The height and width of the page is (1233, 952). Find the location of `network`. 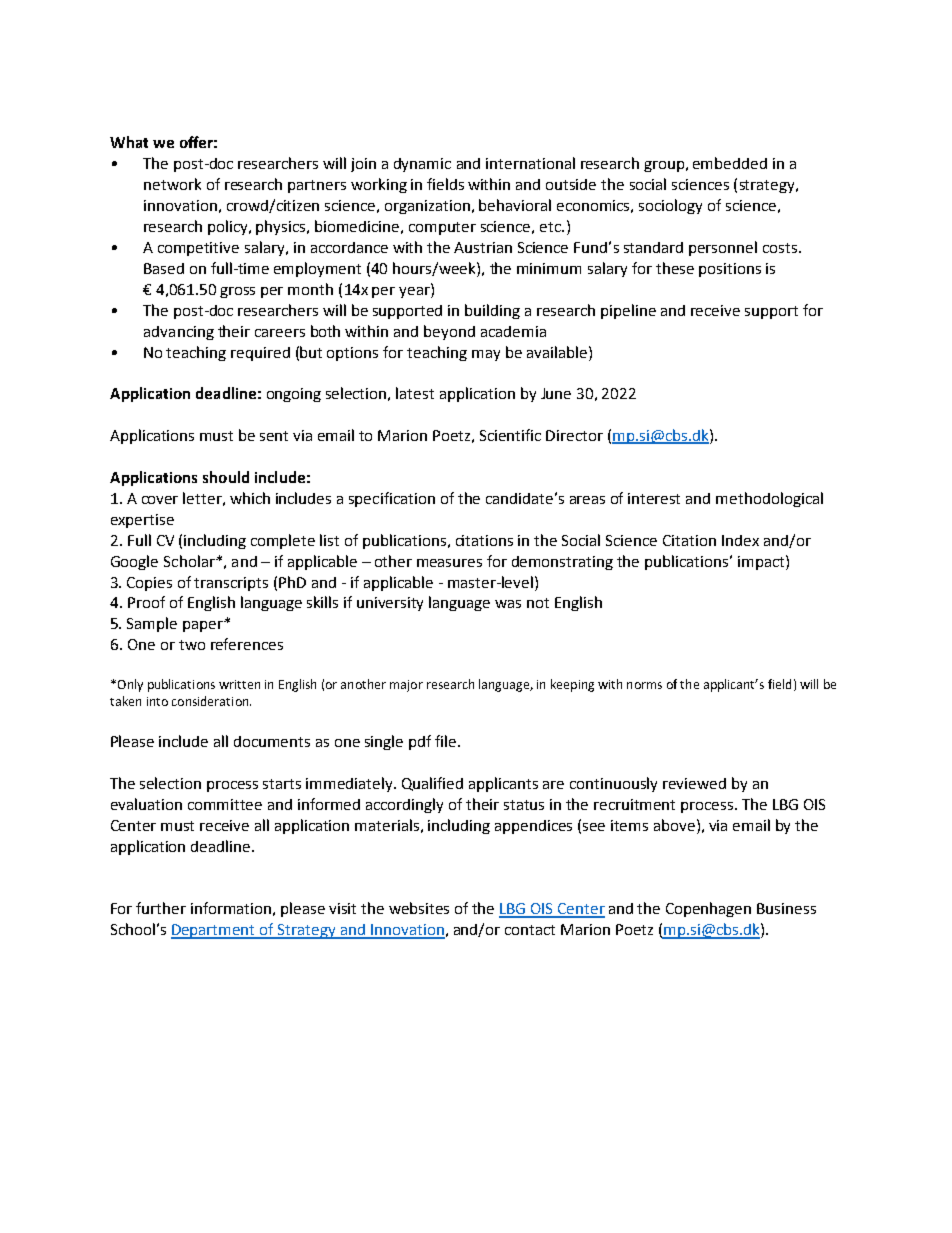

network is located at coordinates (172, 184).
